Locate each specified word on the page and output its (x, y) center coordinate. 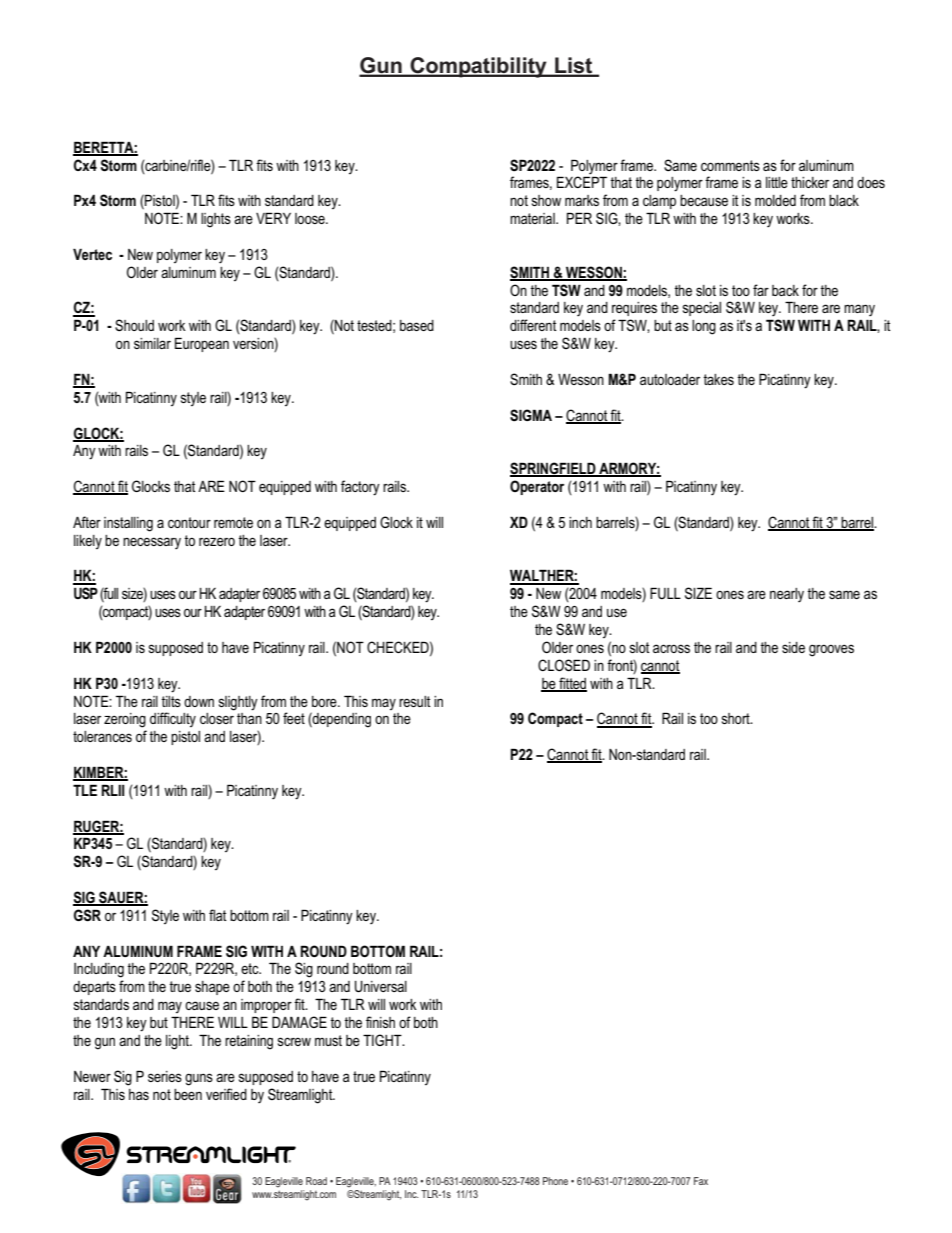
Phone (555, 1181)
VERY (273, 218)
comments (730, 165)
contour (189, 522)
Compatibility (478, 67)
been (188, 1094)
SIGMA (531, 415)
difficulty (173, 719)
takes (718, 379)
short (737, 718)
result (415, 701)
